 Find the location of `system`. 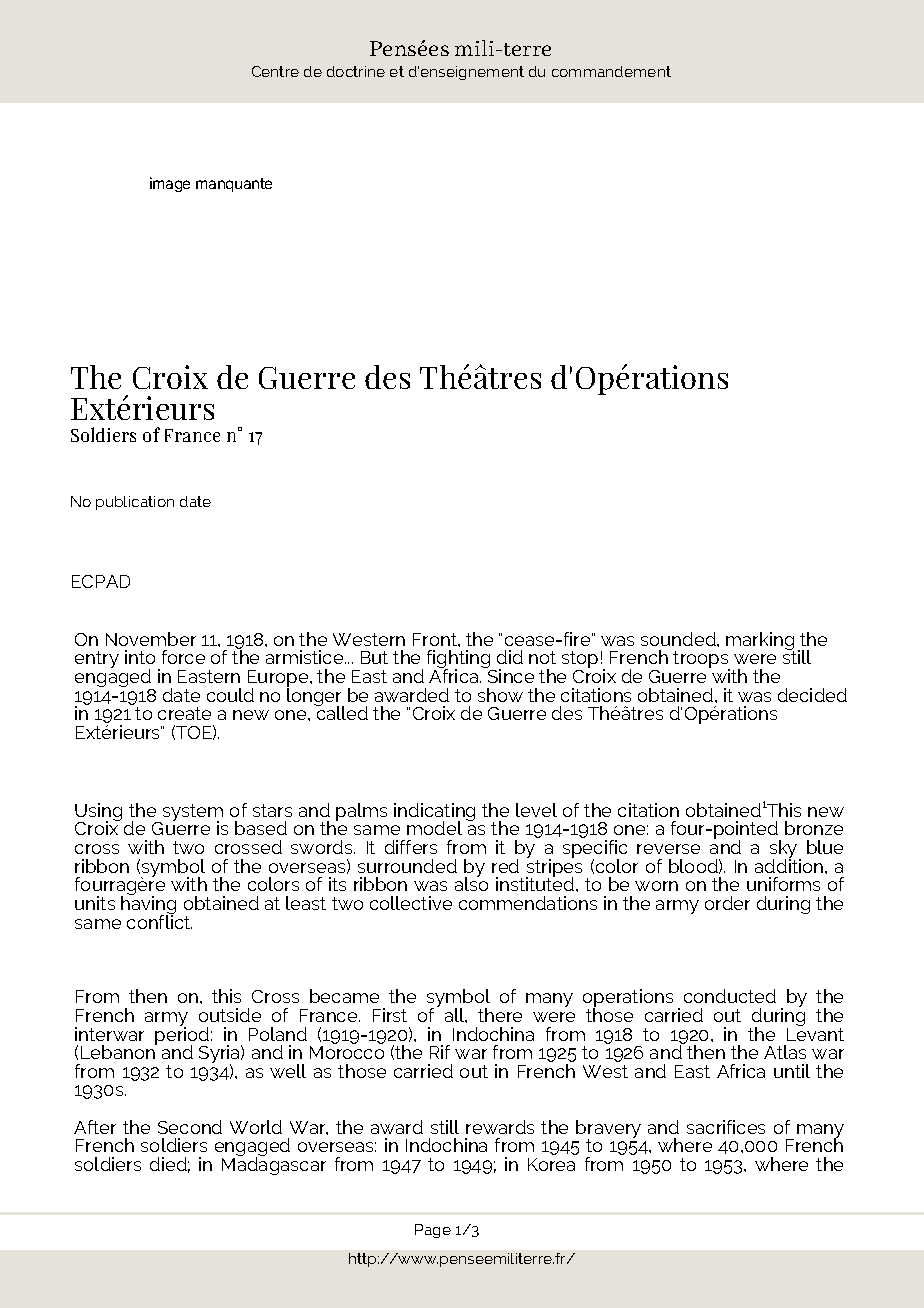

system is located at coordinates (192, 814).
